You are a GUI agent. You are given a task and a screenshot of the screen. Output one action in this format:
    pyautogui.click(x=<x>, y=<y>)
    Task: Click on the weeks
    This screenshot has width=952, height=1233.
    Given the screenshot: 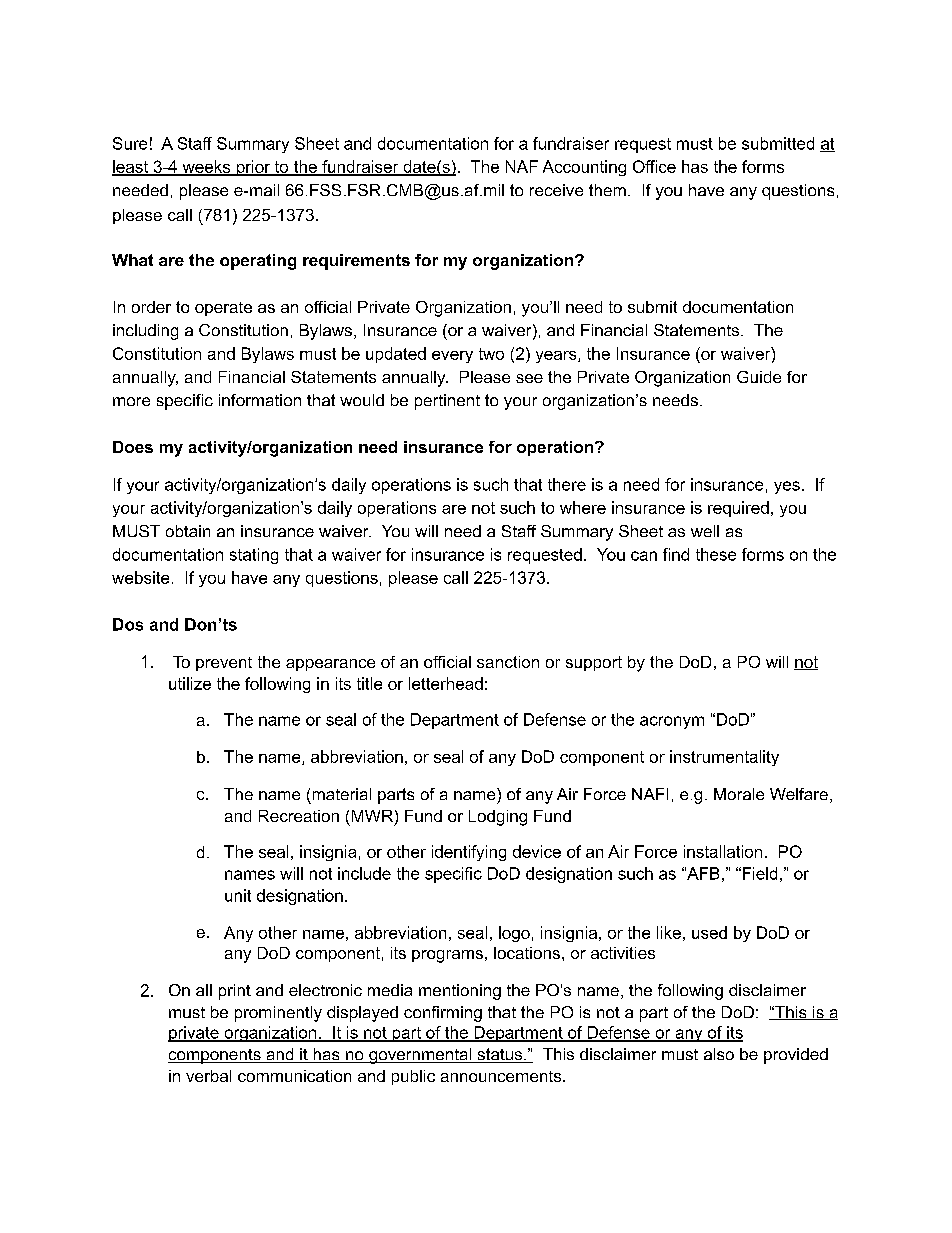 What is the action you would take?
    pyautogui.click(x=206, y=167)
